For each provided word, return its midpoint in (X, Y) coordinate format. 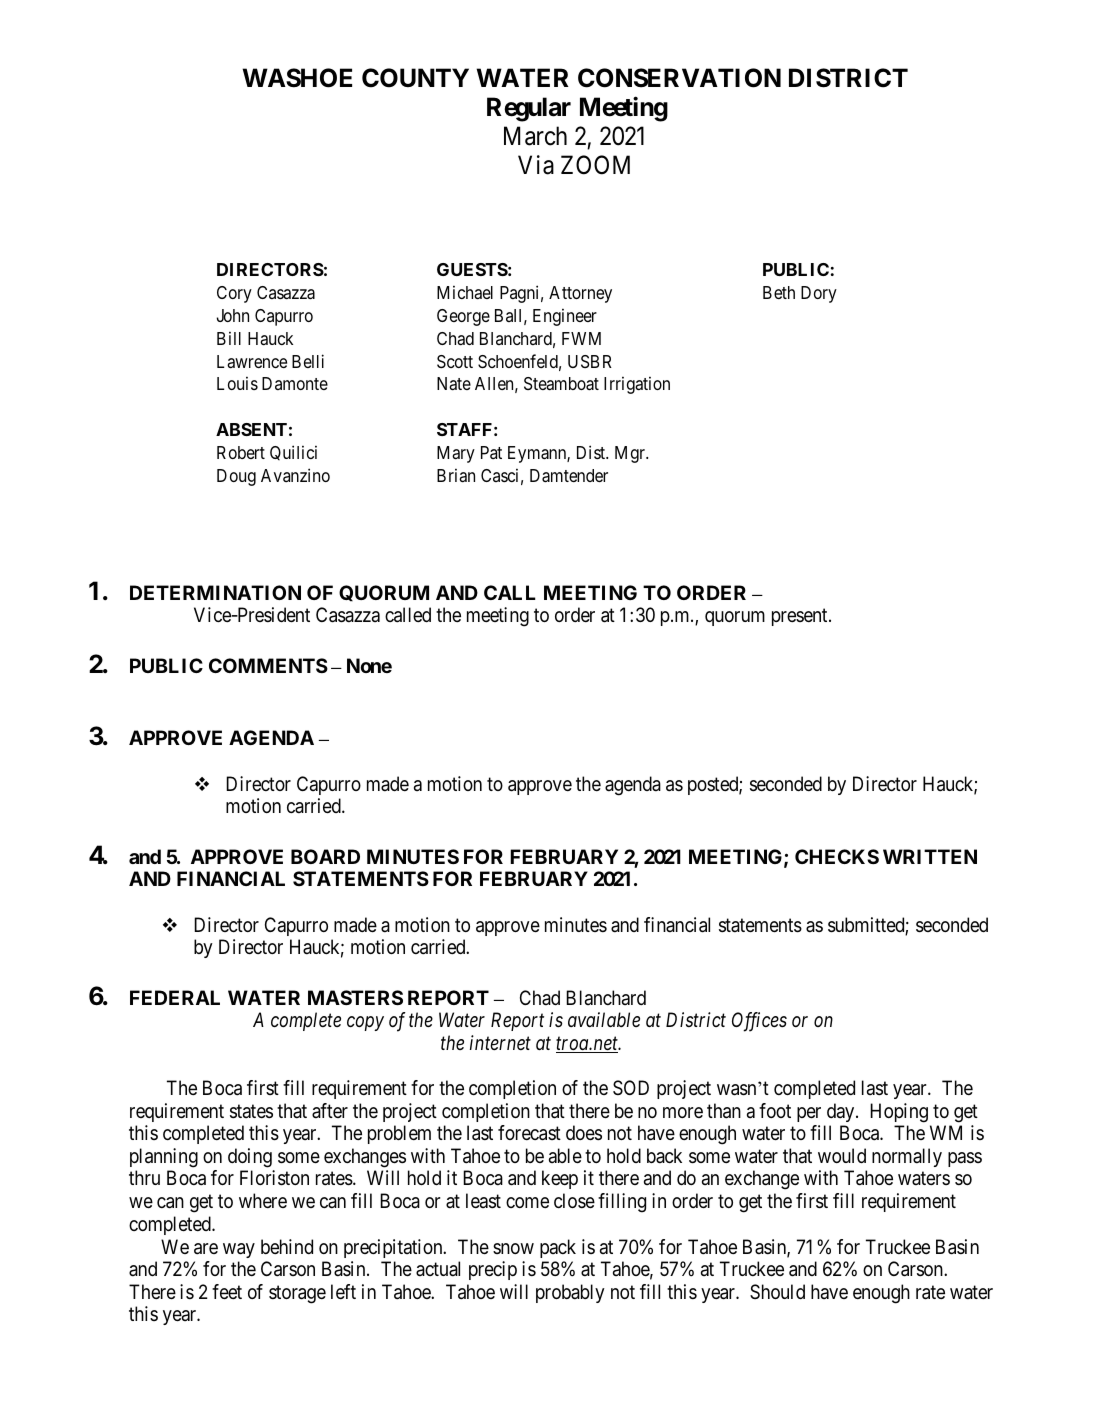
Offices (759, 1022)
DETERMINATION (215, 592)
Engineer (565, 317)
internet (500, 1042)
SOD (631, 1087)
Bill (229, 338)
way (239, 1250)
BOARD (325, 856)
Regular (529, 109)
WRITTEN (930, 856)
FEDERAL (175, 997)
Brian (456, 475)
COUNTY (415, 78)
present (801, 617)
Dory (819, 294)
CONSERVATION (679, 78)
